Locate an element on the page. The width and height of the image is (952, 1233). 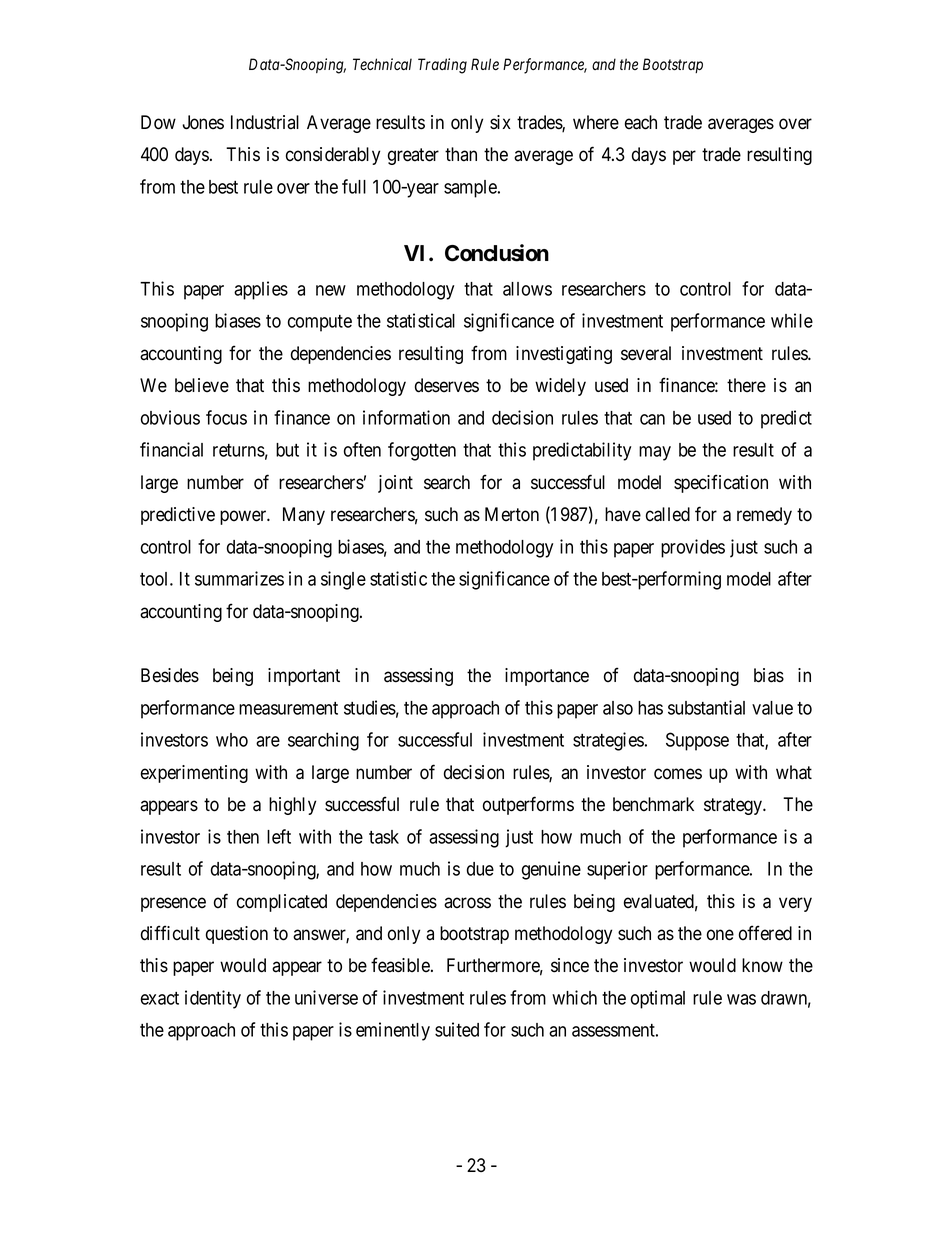
identity is located at coordinates (213, 999).
